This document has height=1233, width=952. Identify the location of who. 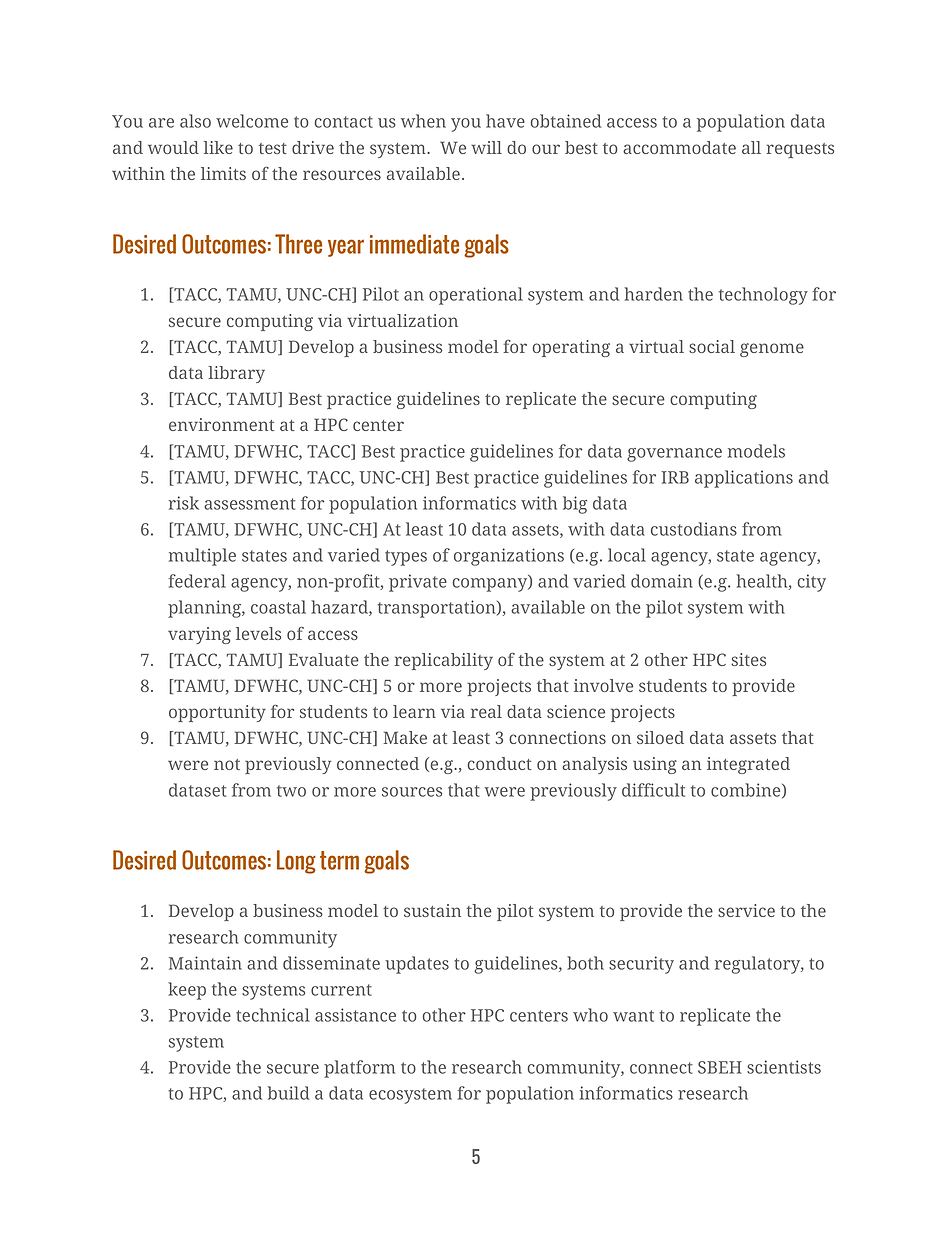
(590, 1015).
